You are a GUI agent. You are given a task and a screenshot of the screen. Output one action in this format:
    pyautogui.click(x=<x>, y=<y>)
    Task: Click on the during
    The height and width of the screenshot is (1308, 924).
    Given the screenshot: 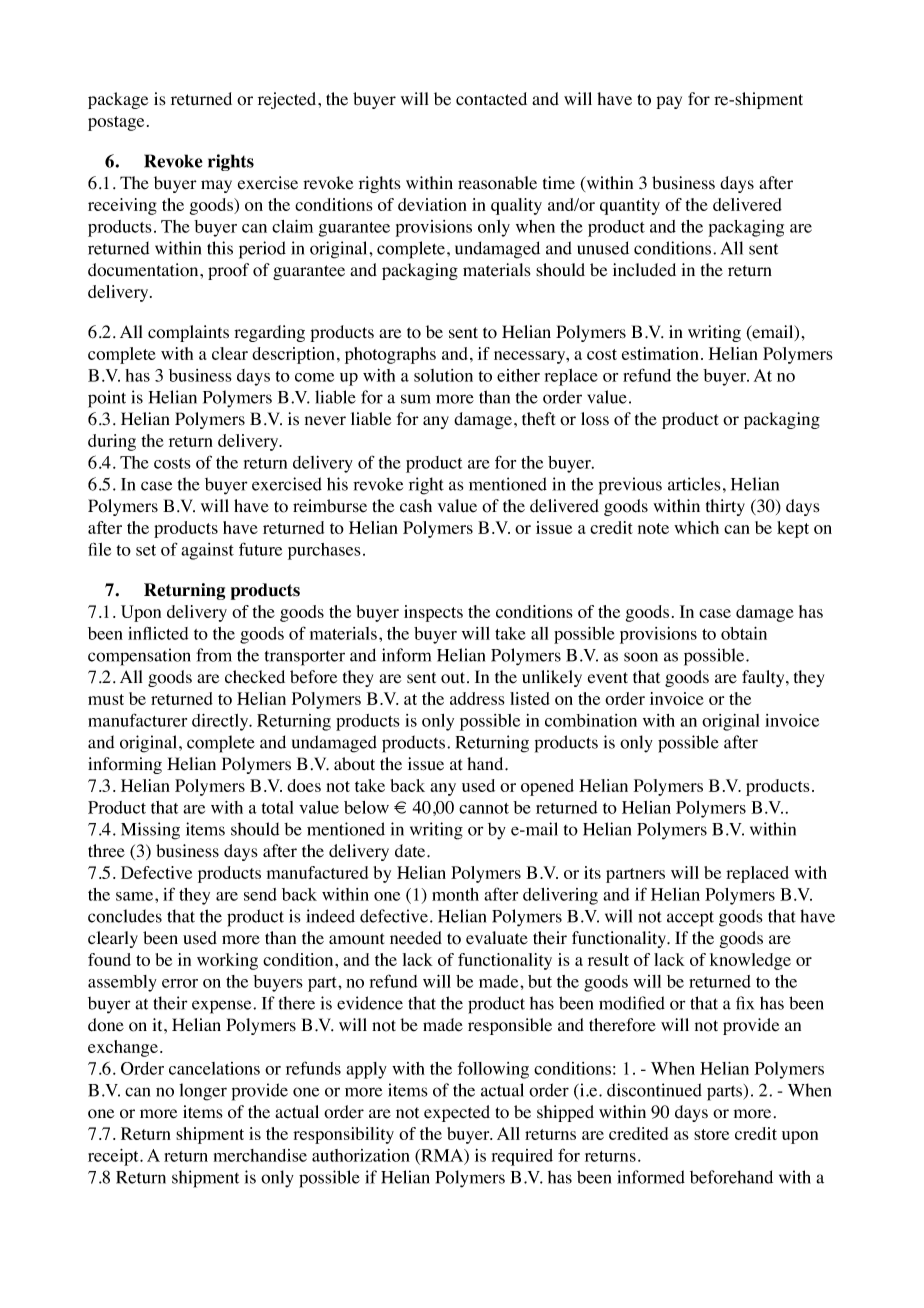 What is the action you would take?
    pyautogui.click(x=112, y=442)
